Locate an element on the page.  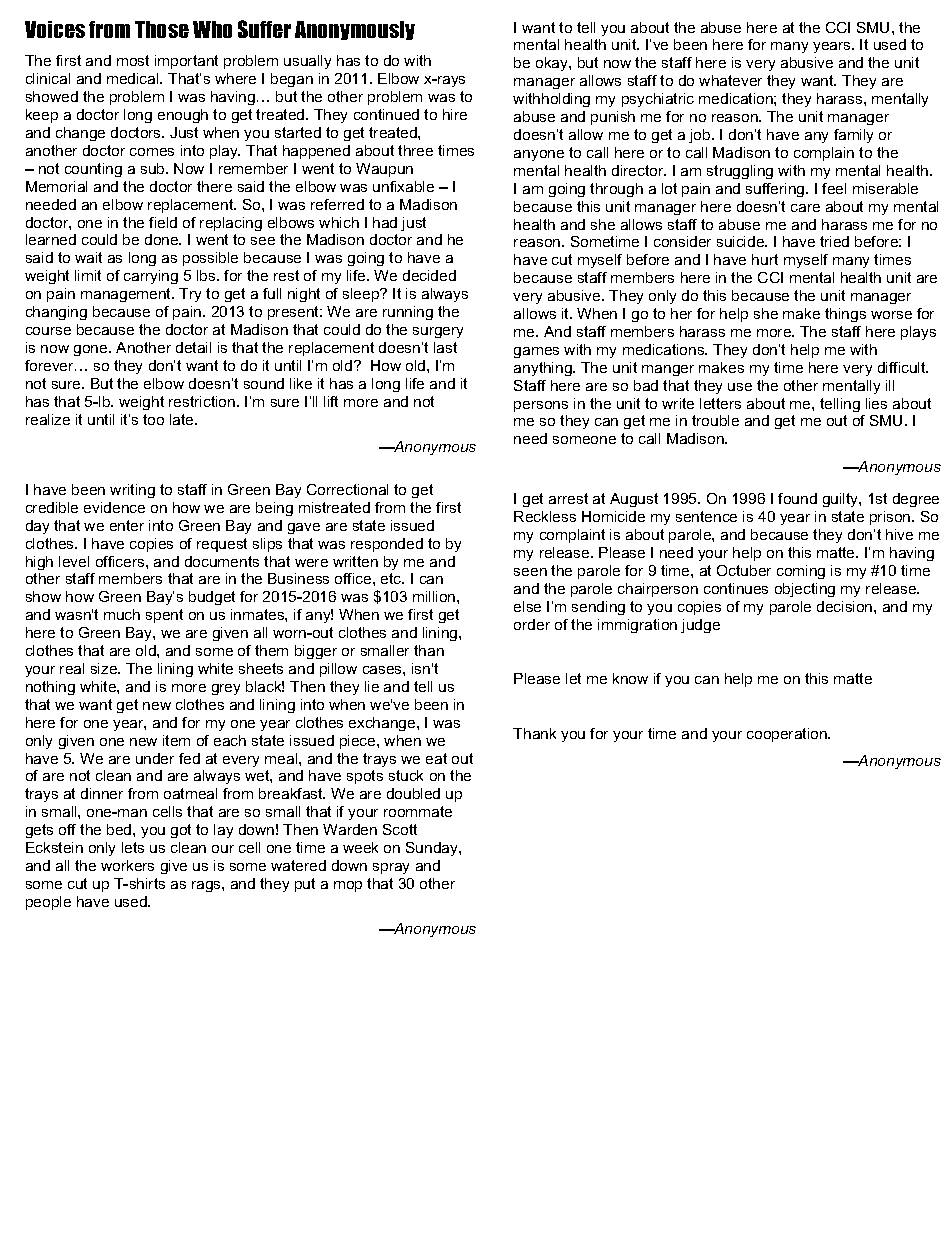
hire is located at coordinates (455, 114).
